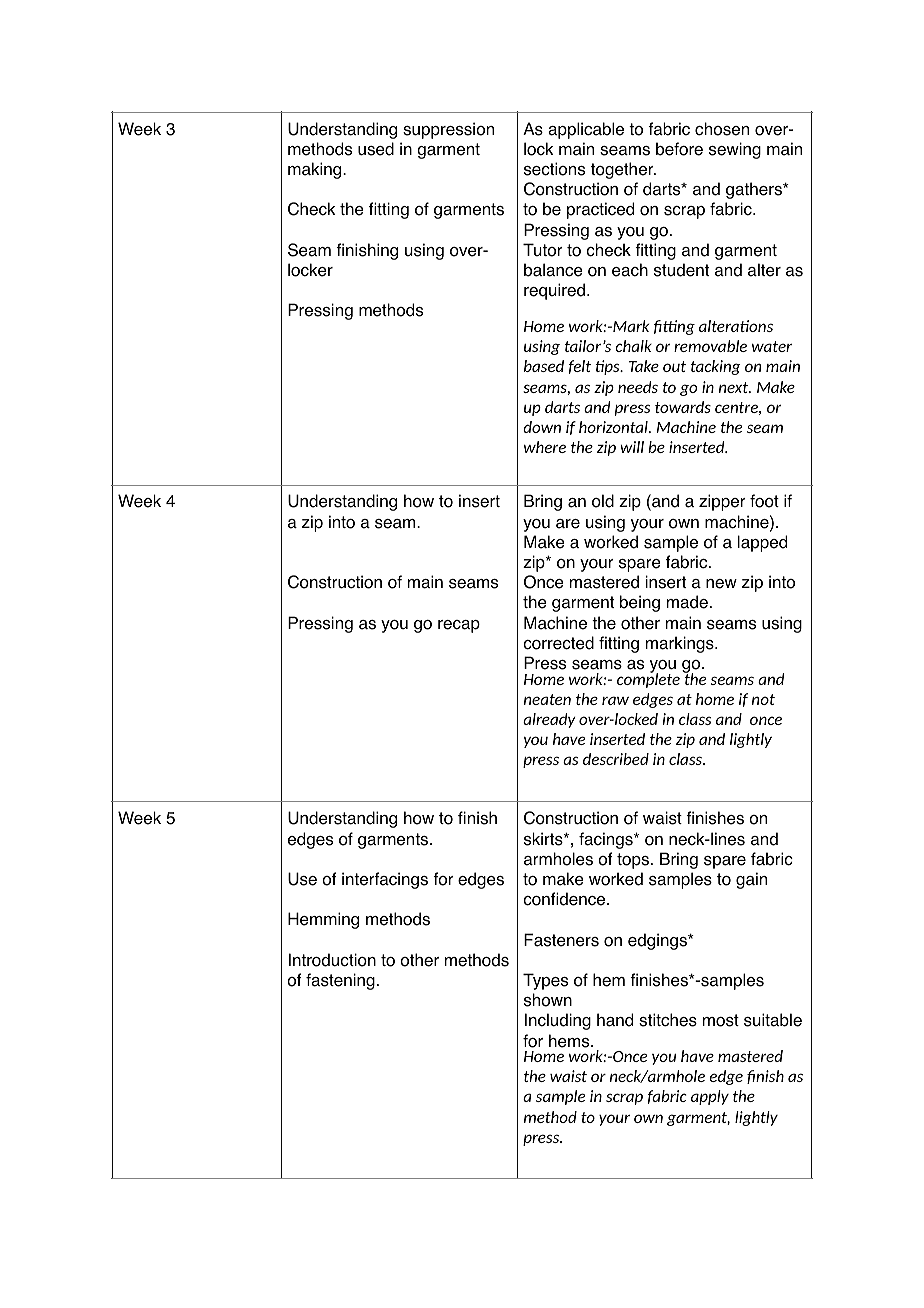  What do you see at coordinates (542, 427) in the document?
I see `down` at bounding box center [542, 427].
